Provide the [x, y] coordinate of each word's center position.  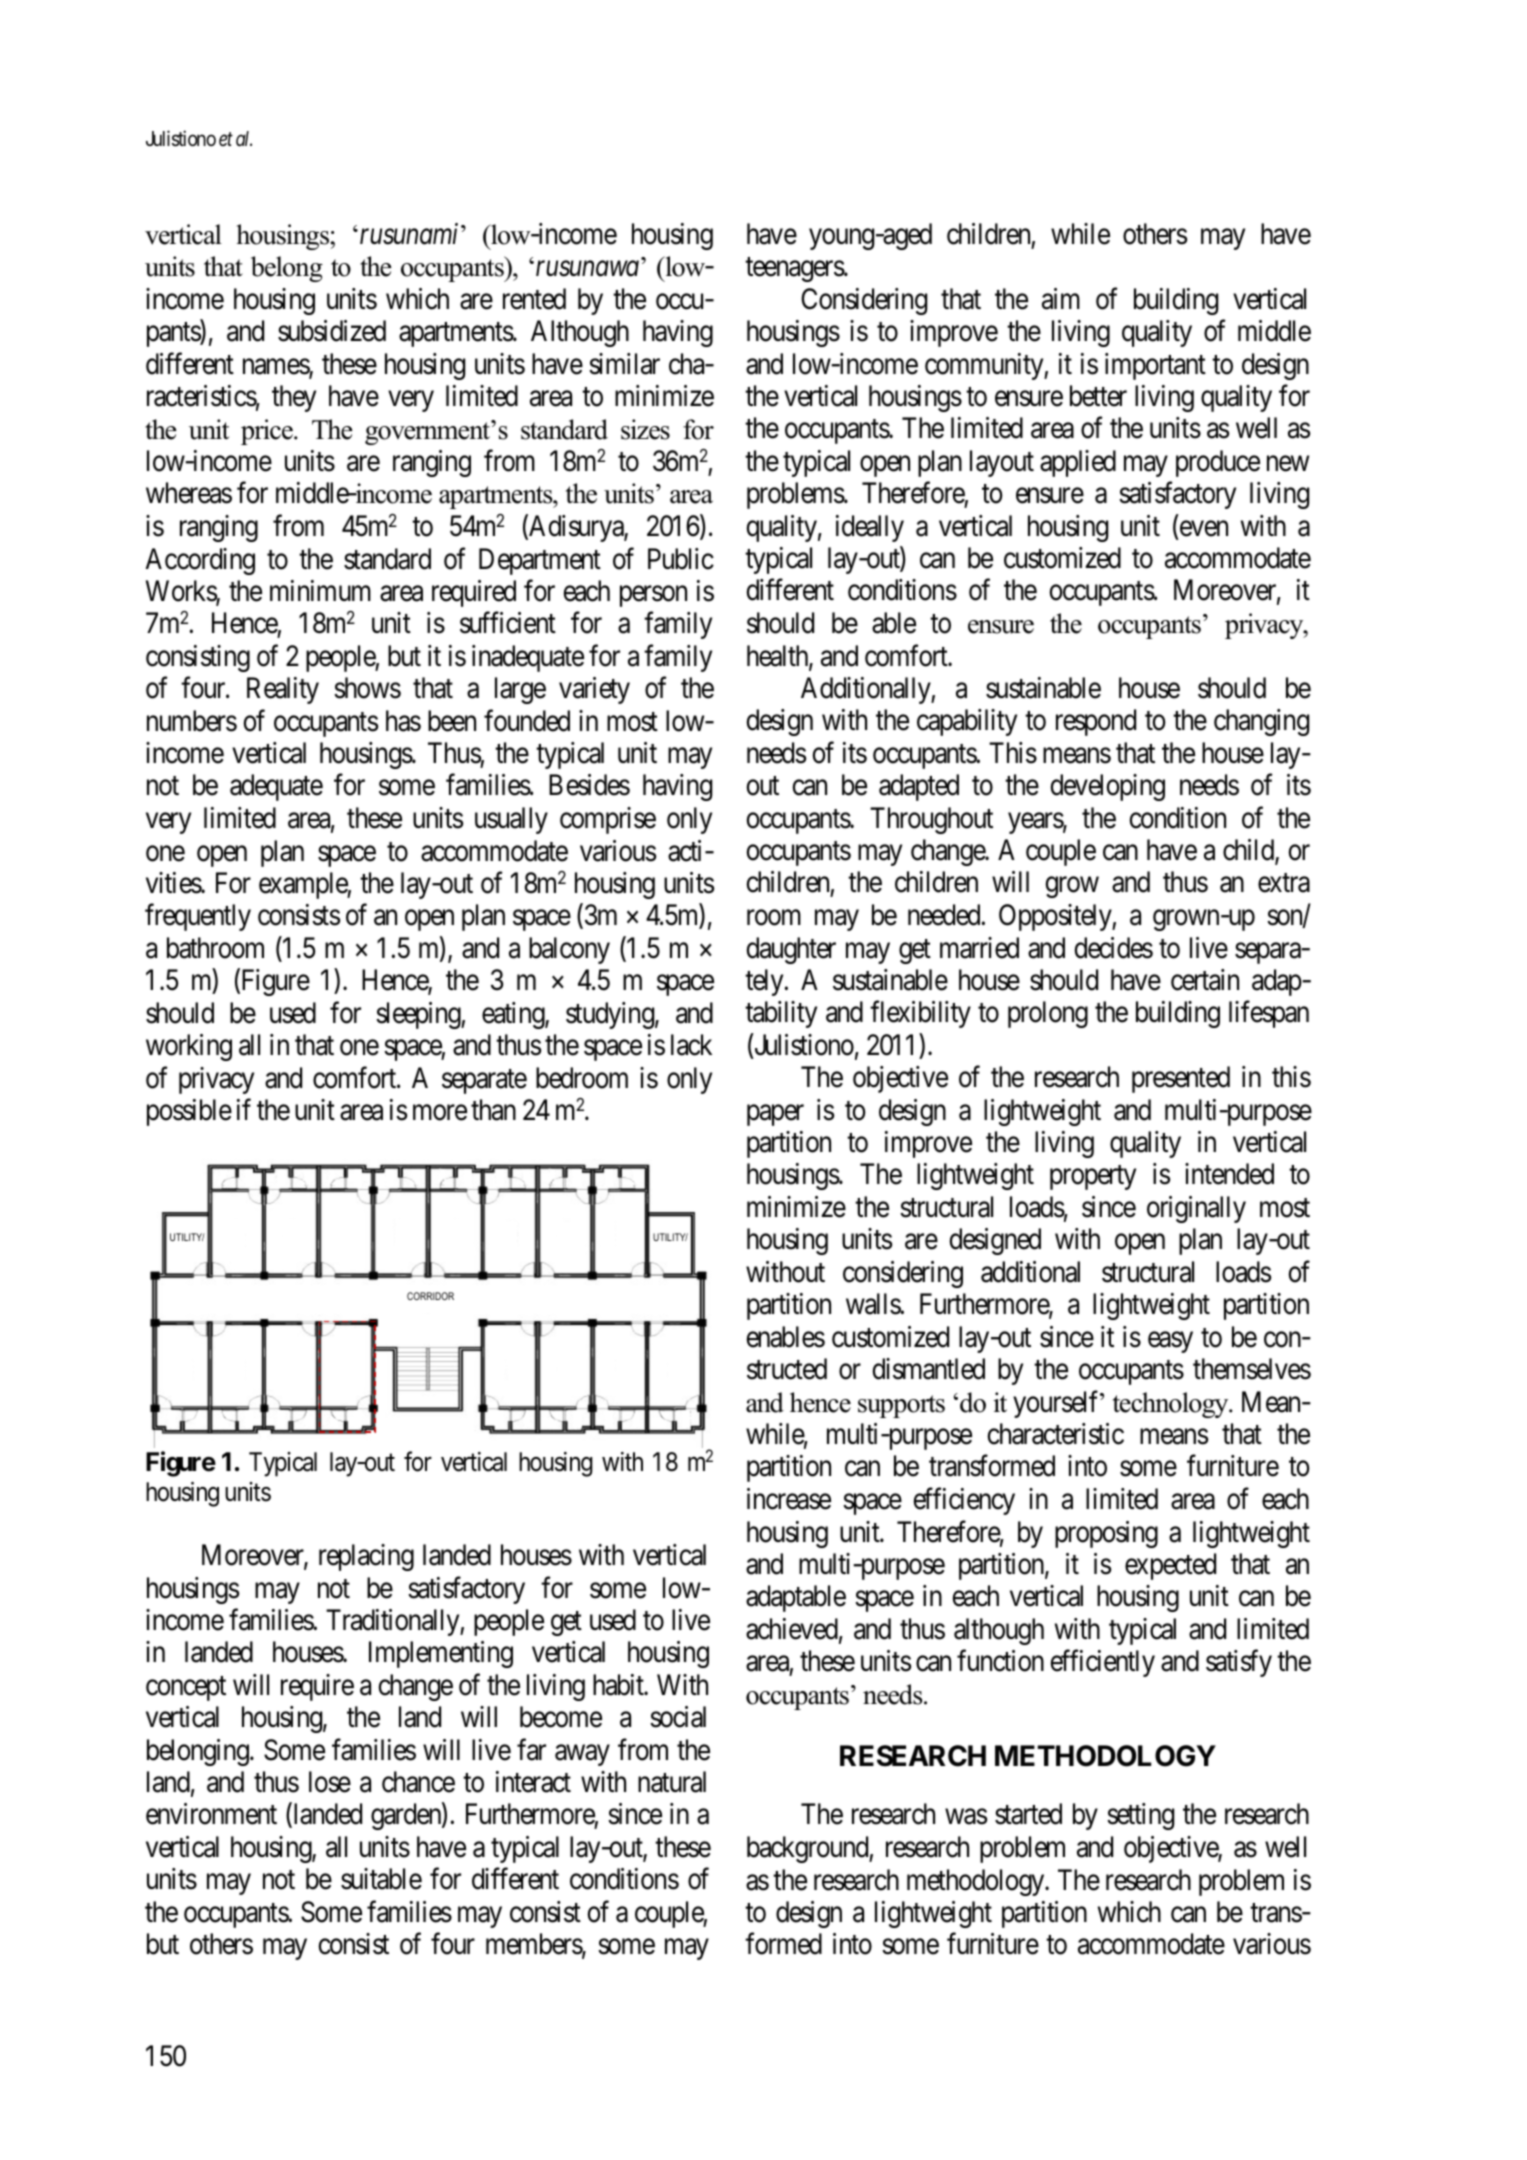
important [1155, 366]
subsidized [332, 331]
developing [1107, 787]
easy [1170, 1342]
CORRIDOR [430, 1296]
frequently [198, 917]
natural [672, 1782]
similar [624, 364]
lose [330, 1782]
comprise [608, 820]
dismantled [928, 1369]
